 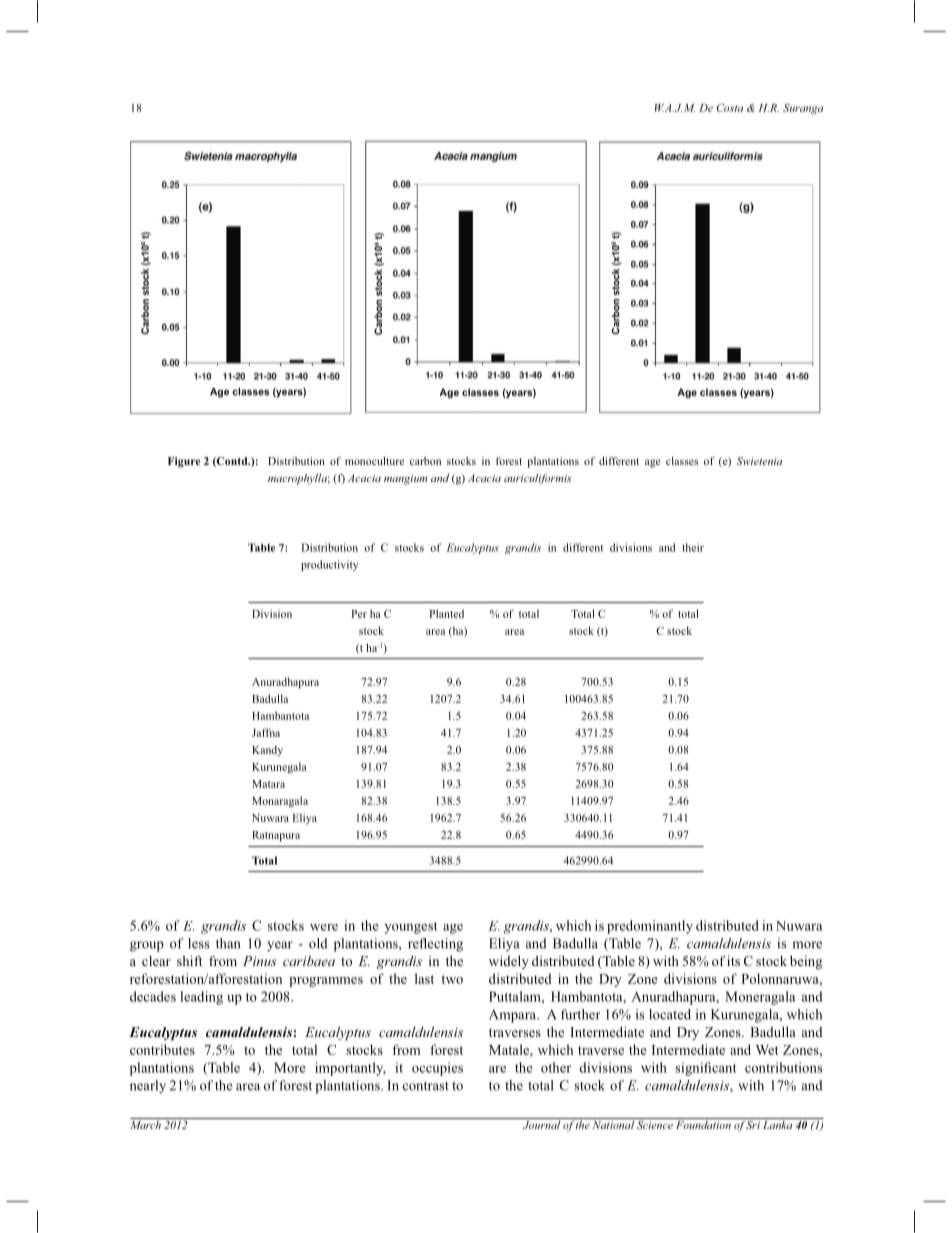 I want to click on Per, so click(x=359, y=614).
